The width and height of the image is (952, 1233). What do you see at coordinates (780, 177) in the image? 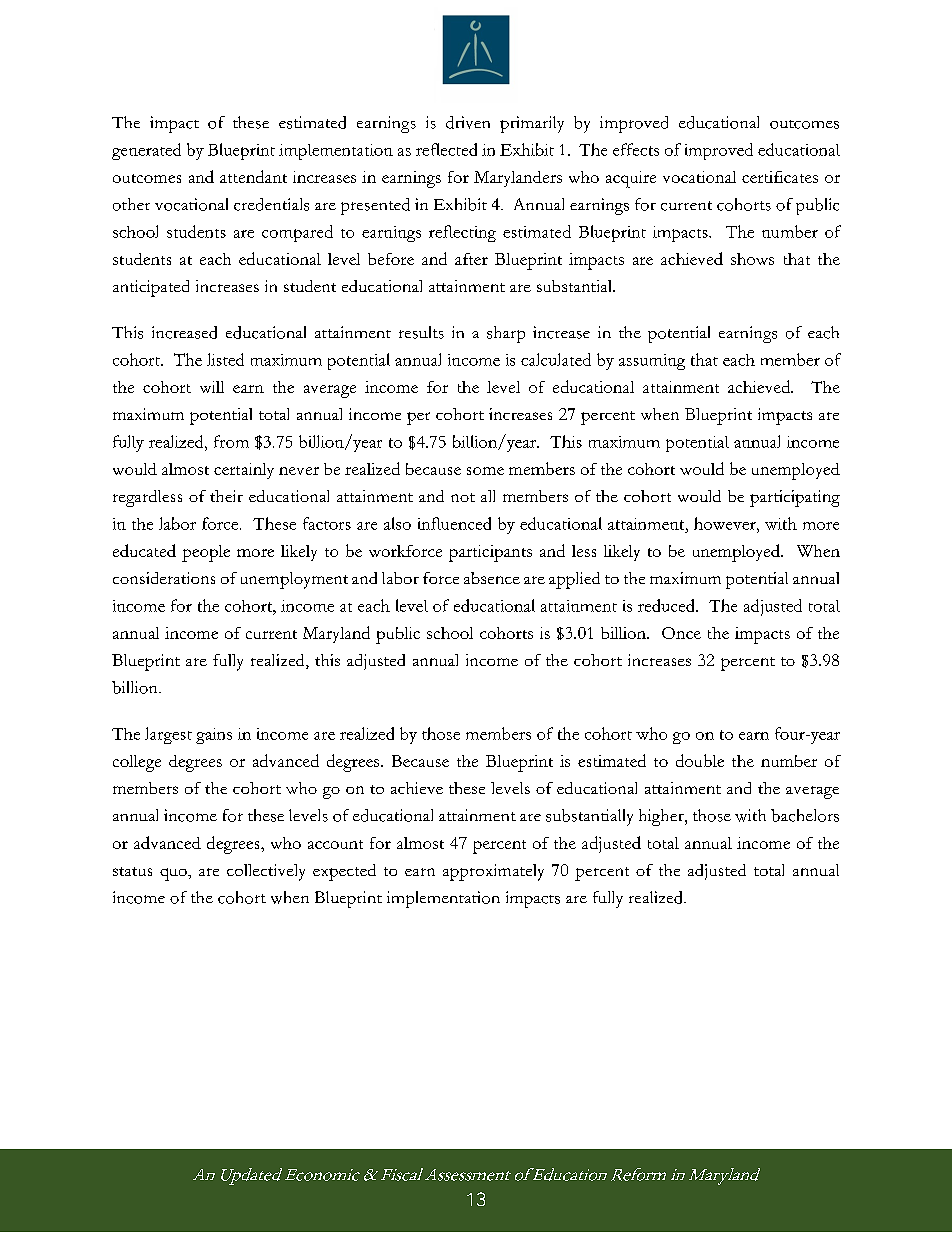
I see `certificates` at bounding box center [780, 177].
